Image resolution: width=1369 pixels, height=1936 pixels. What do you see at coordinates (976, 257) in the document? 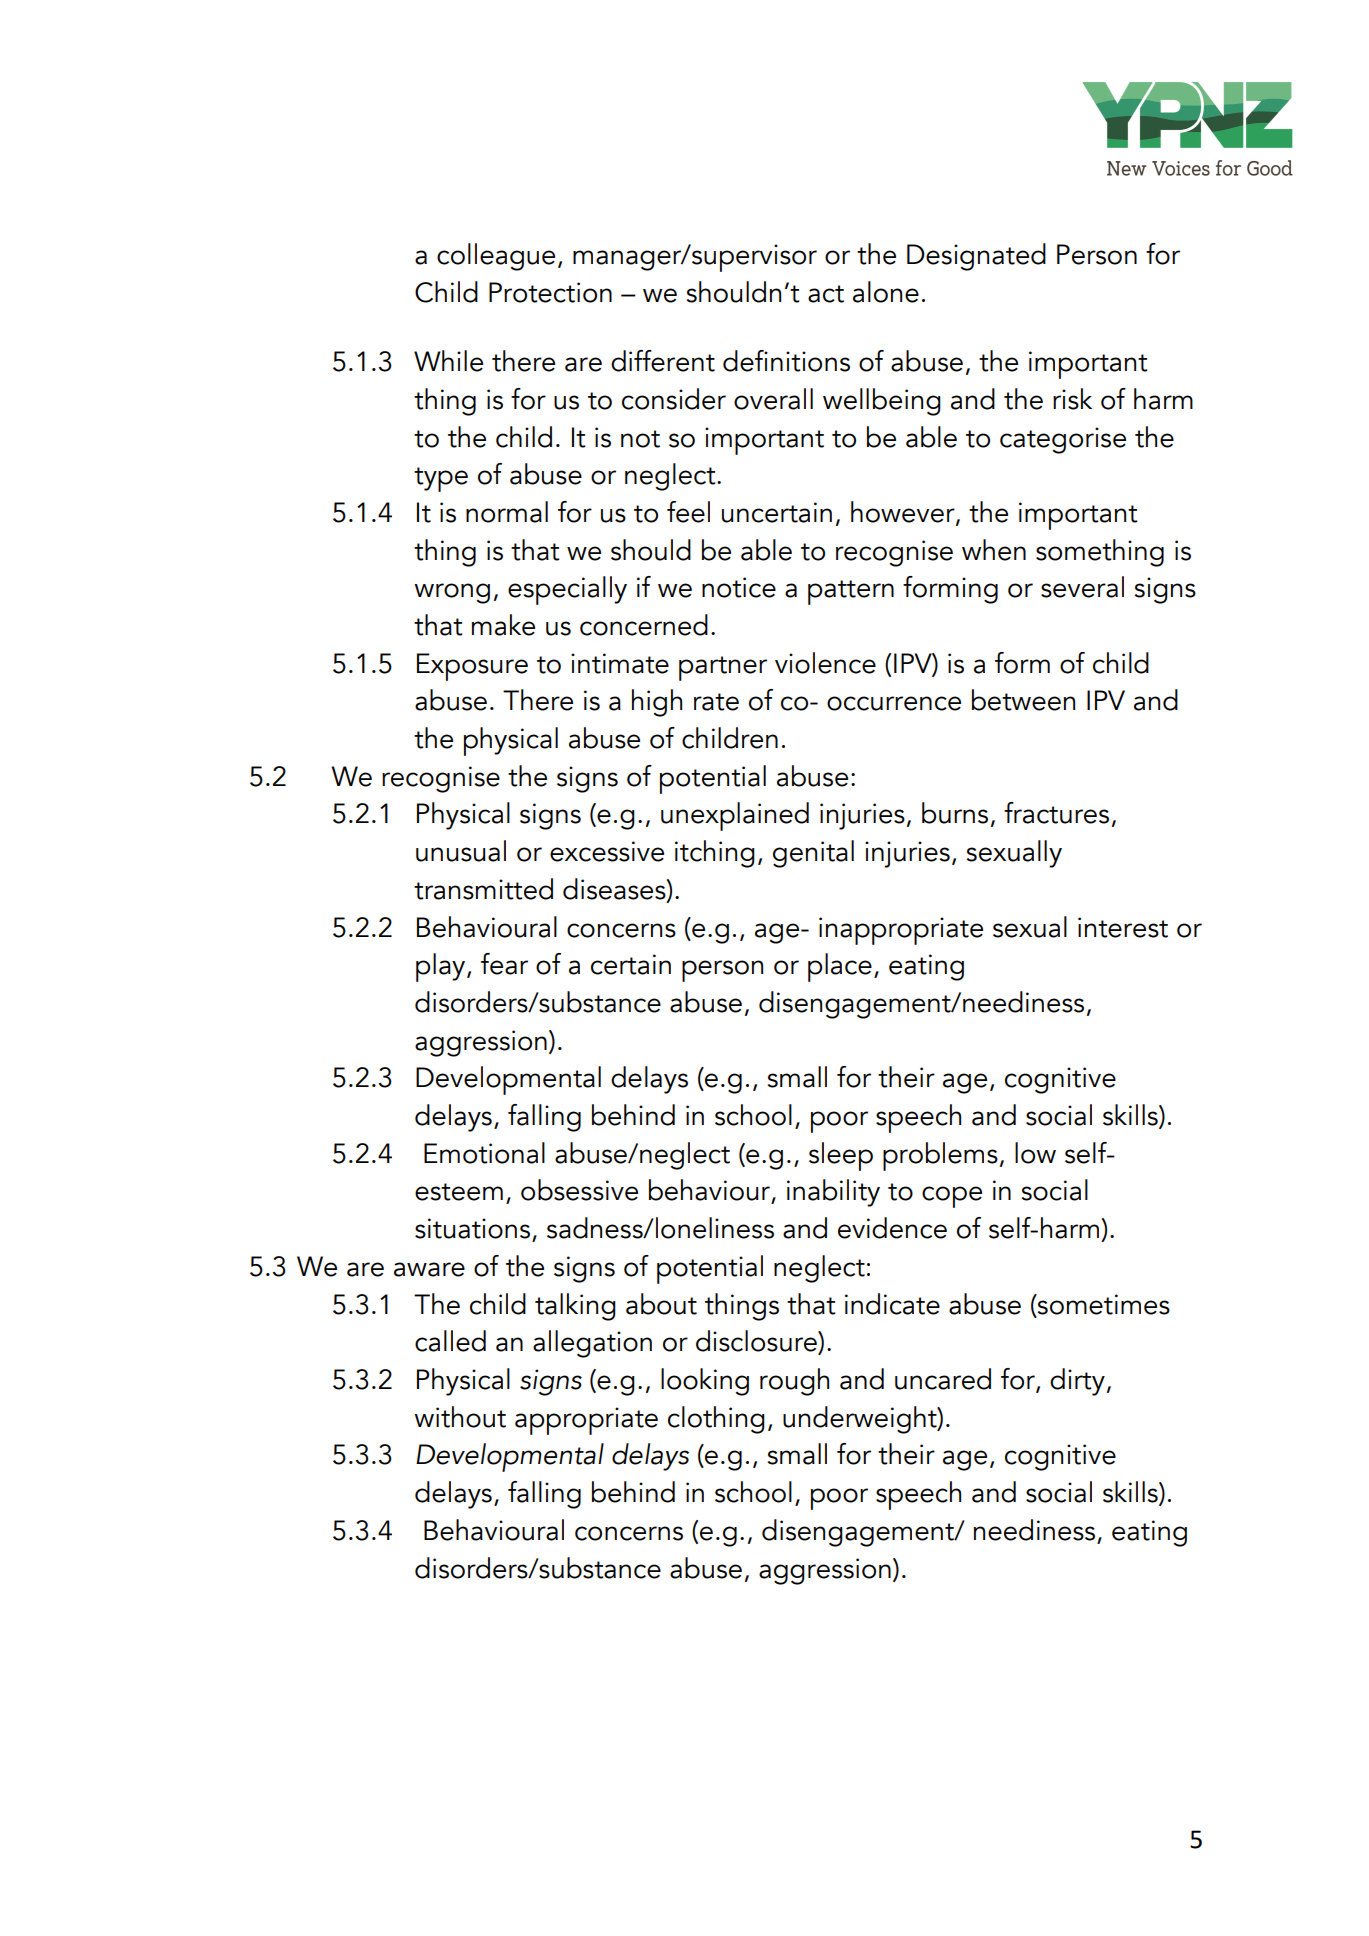
I see `Designated` at bounding box center [976, 257].
